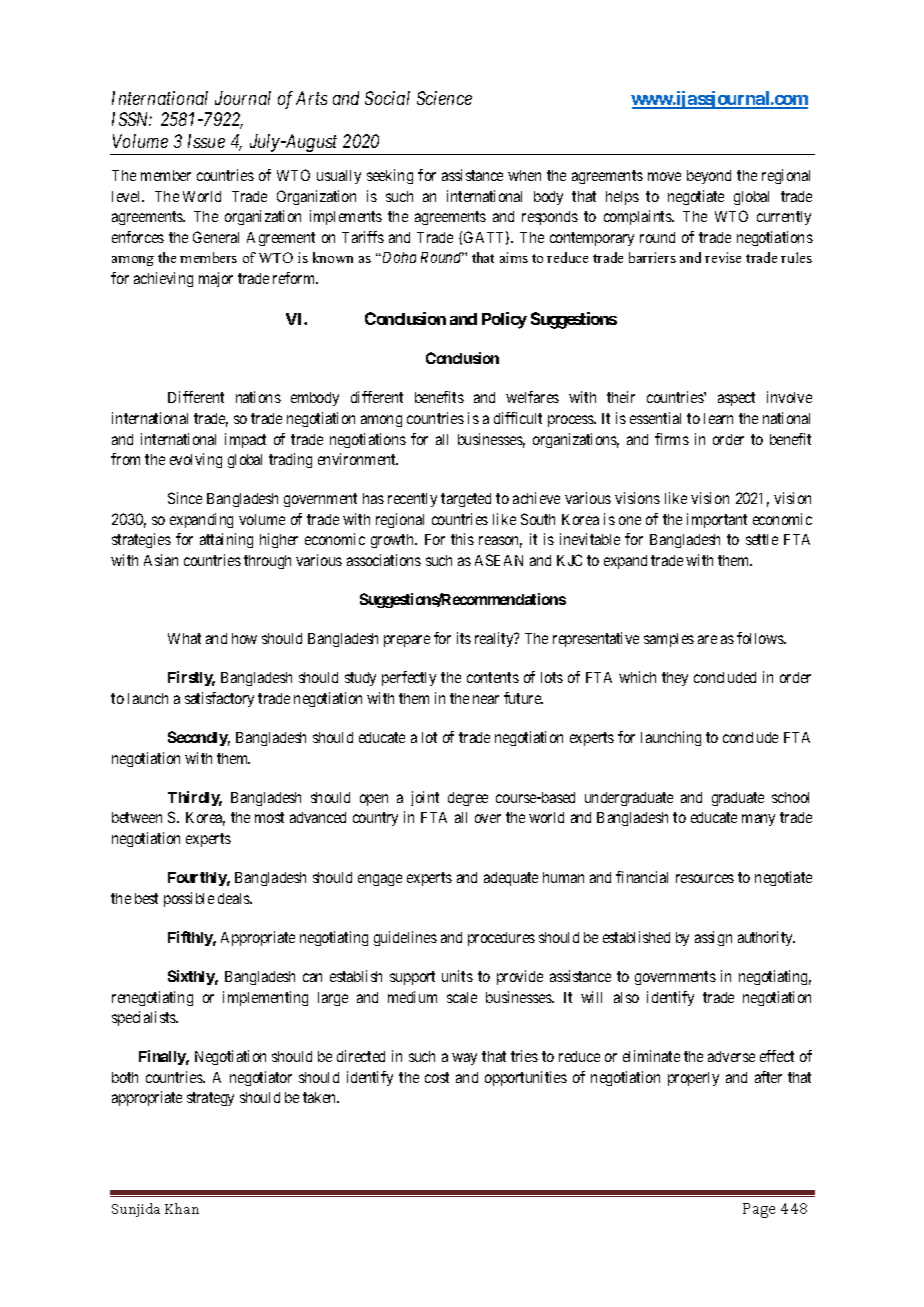 Image resolution: width=924 pixels, height=1307 pixels. Describe the element at coordinates (437, 1077) in the document. I see `cost` at that location.
